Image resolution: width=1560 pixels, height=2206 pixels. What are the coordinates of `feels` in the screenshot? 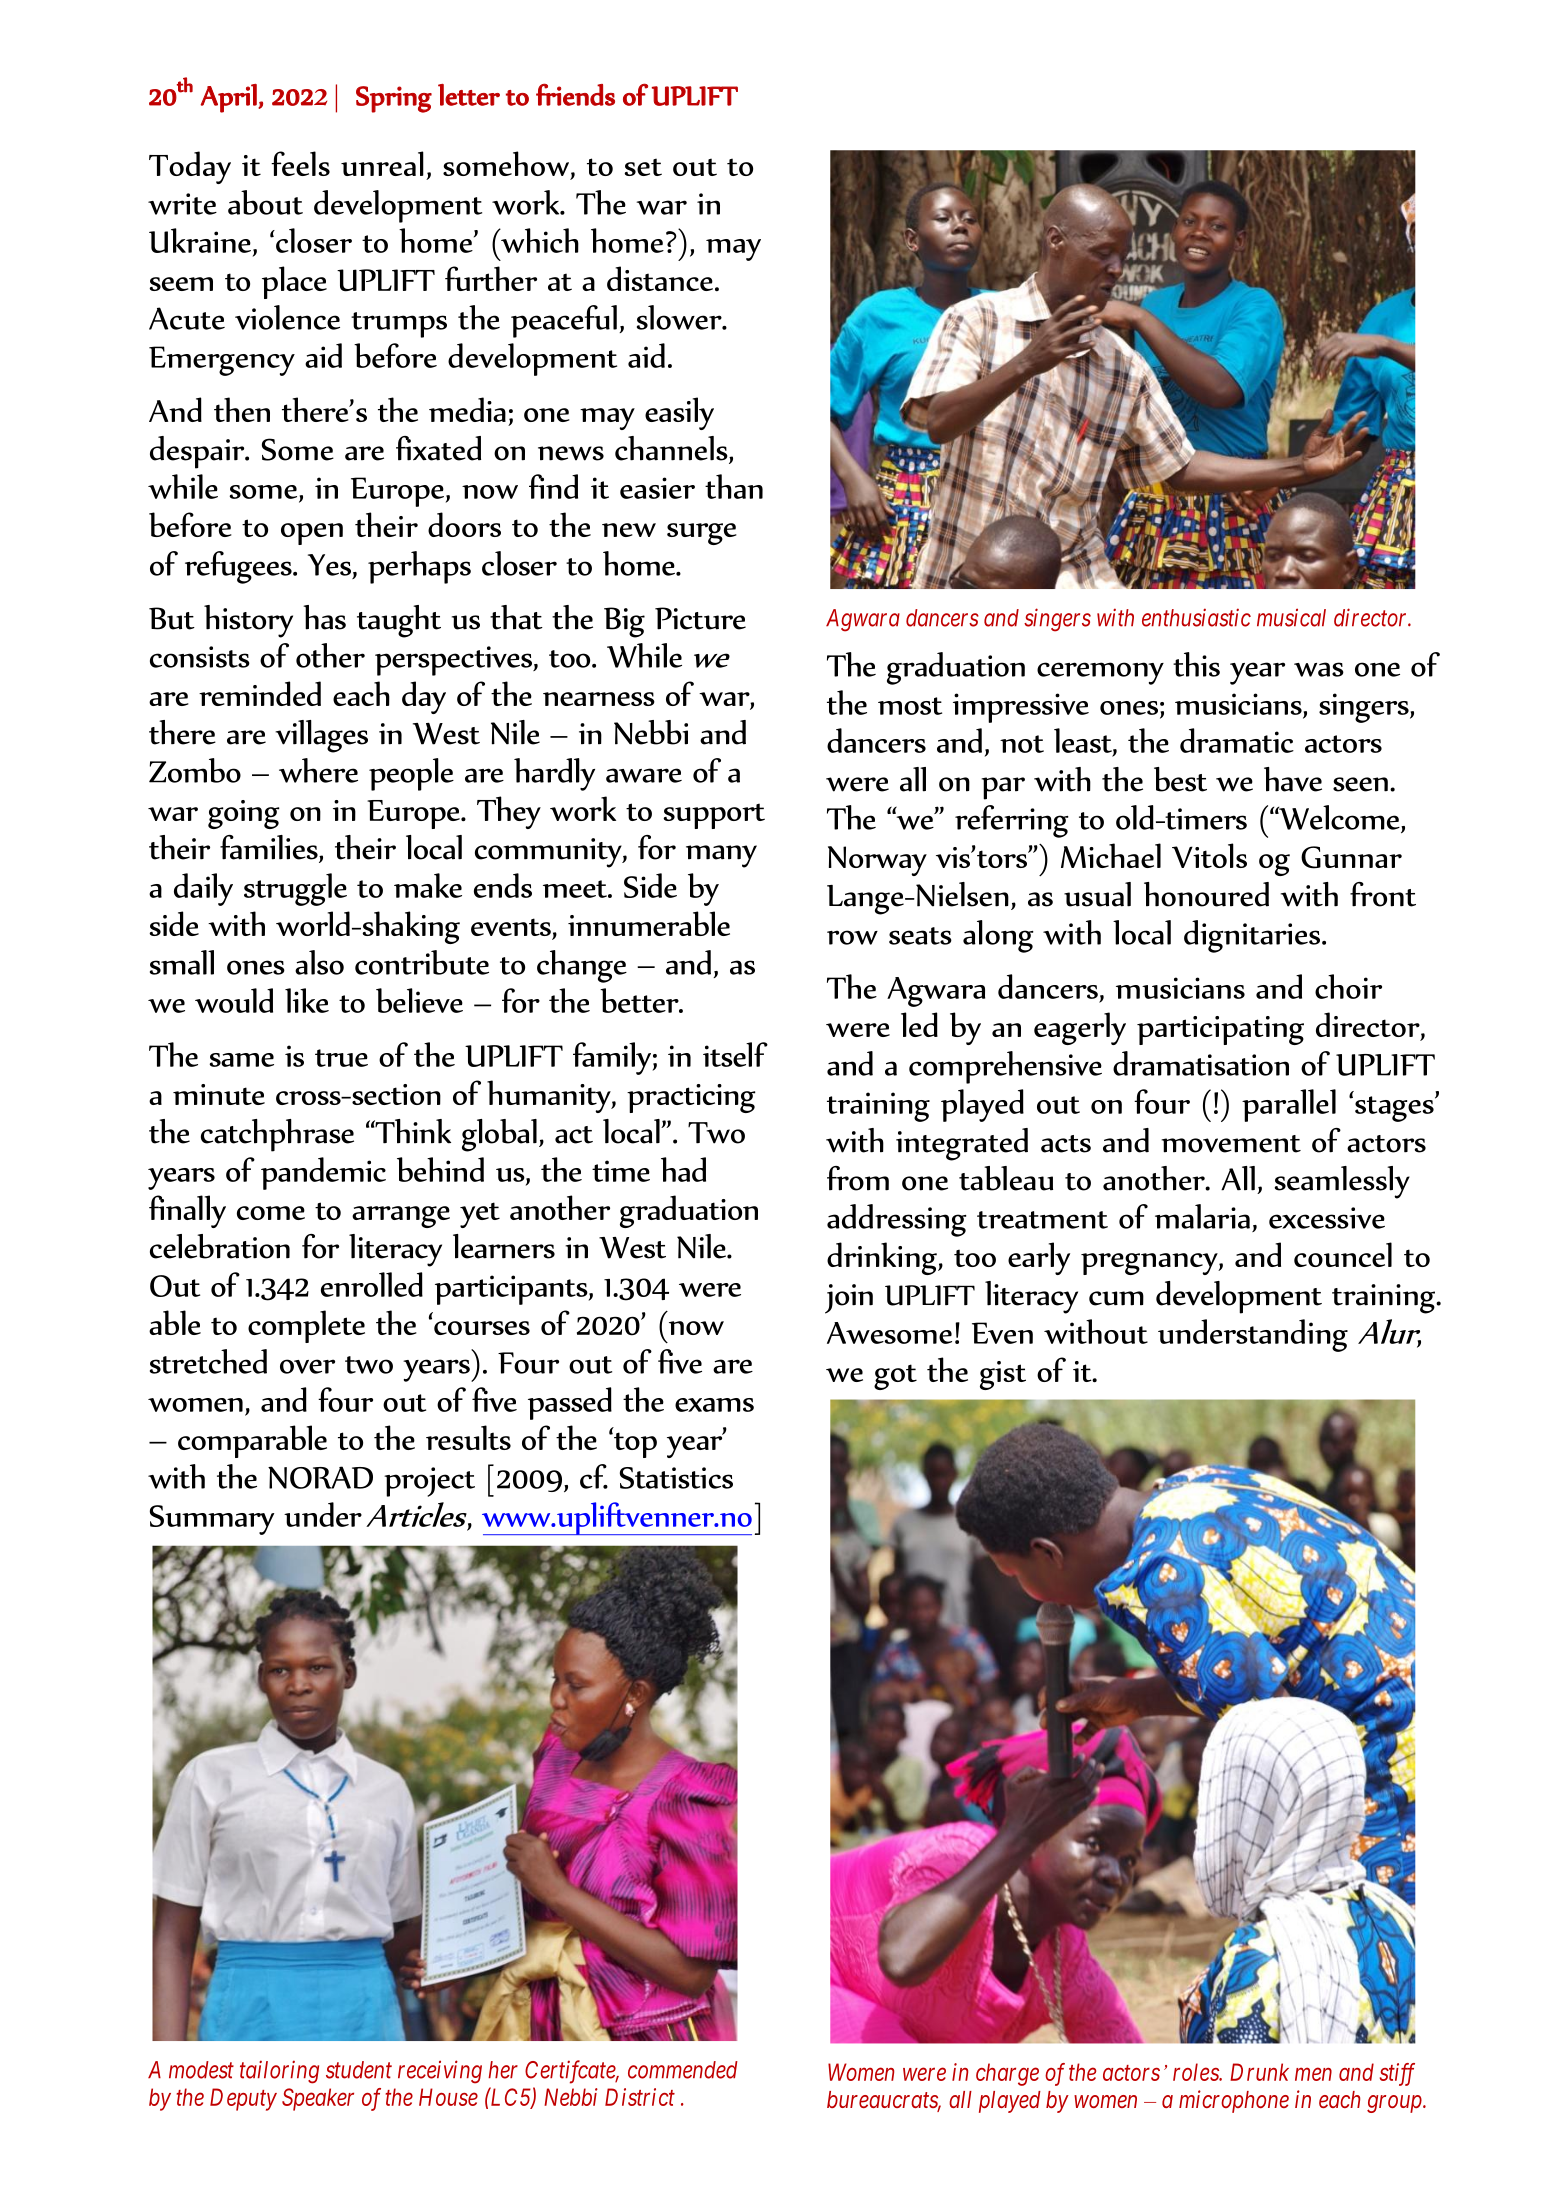 It's located at (300, 163).
